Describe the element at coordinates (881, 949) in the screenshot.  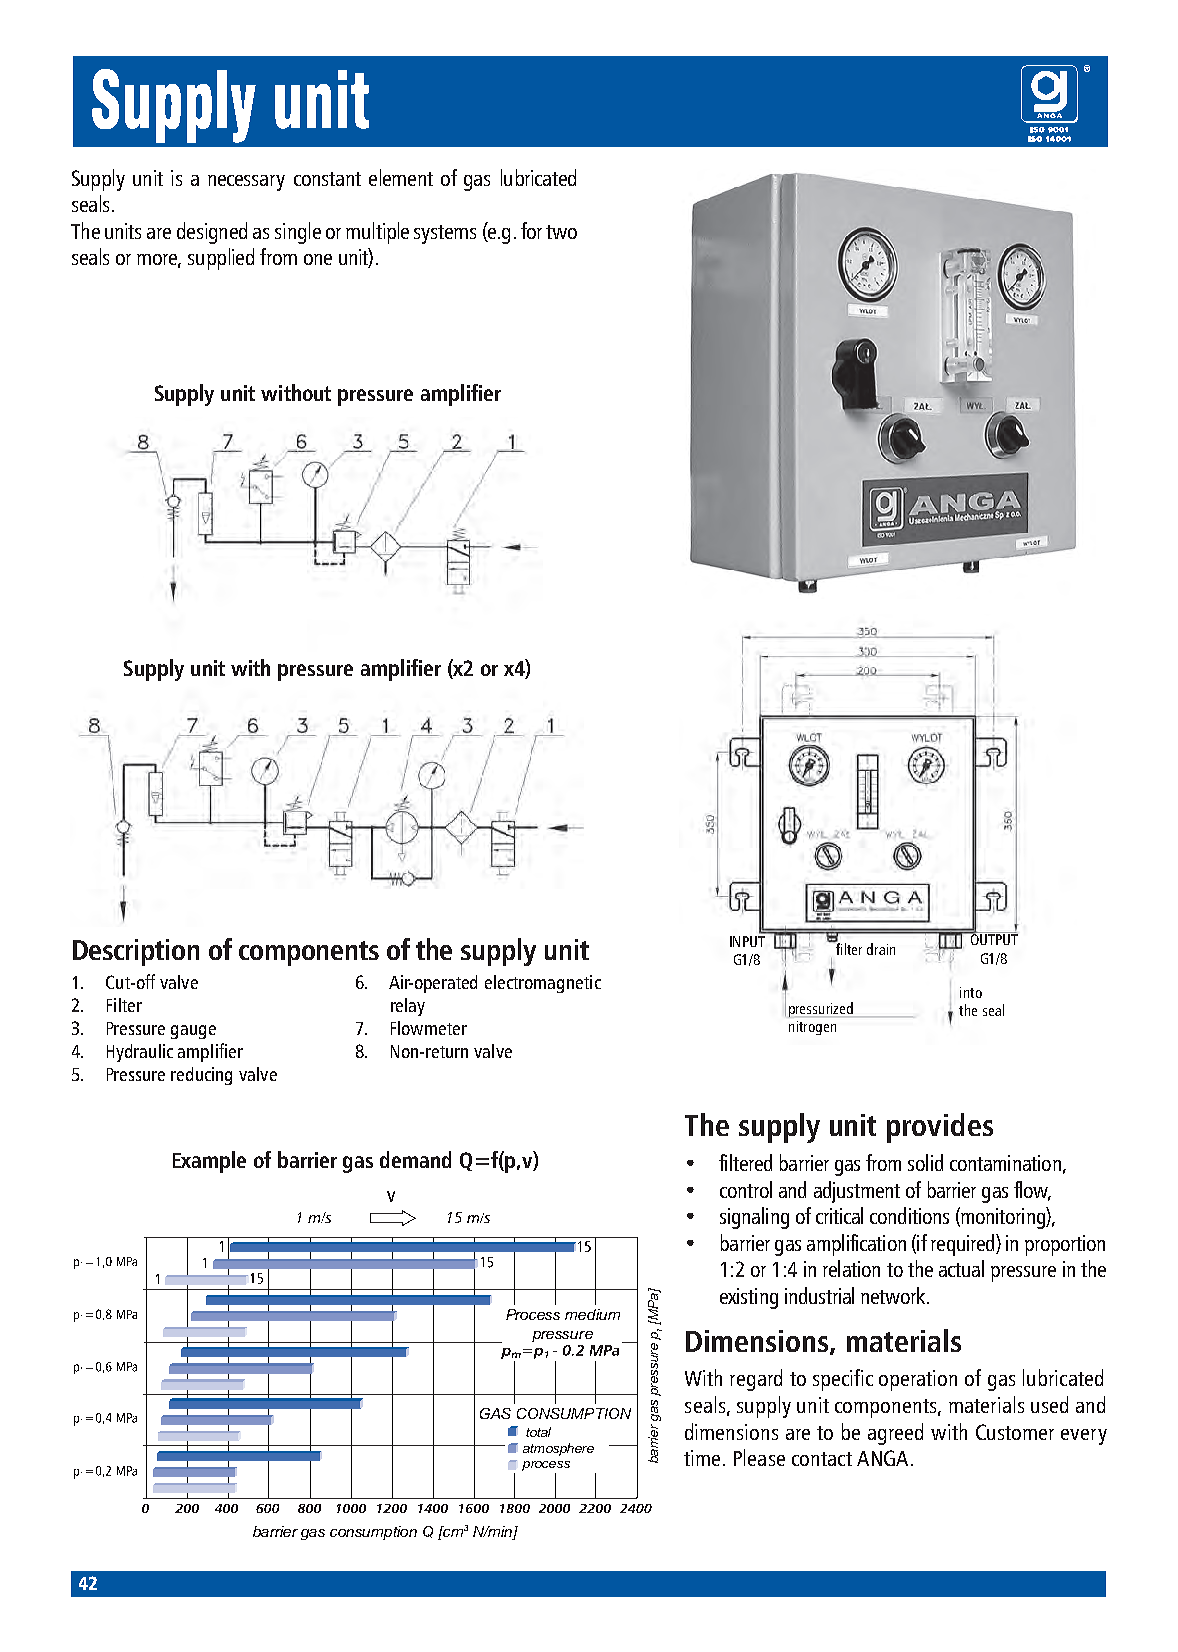
I see `drain` at that location.
